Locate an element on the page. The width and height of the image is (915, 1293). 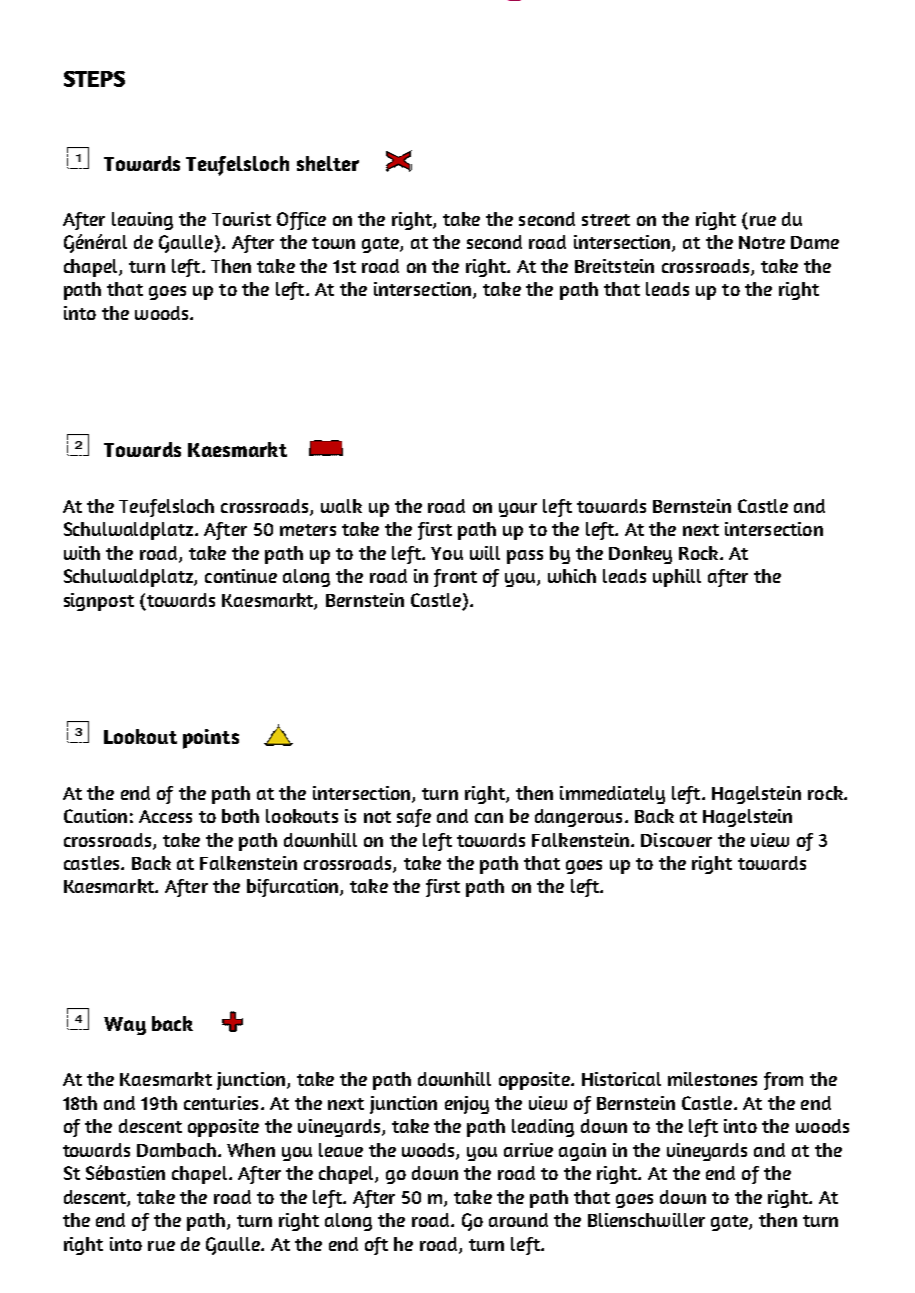
shelter is located at coordinates (328, 163).
